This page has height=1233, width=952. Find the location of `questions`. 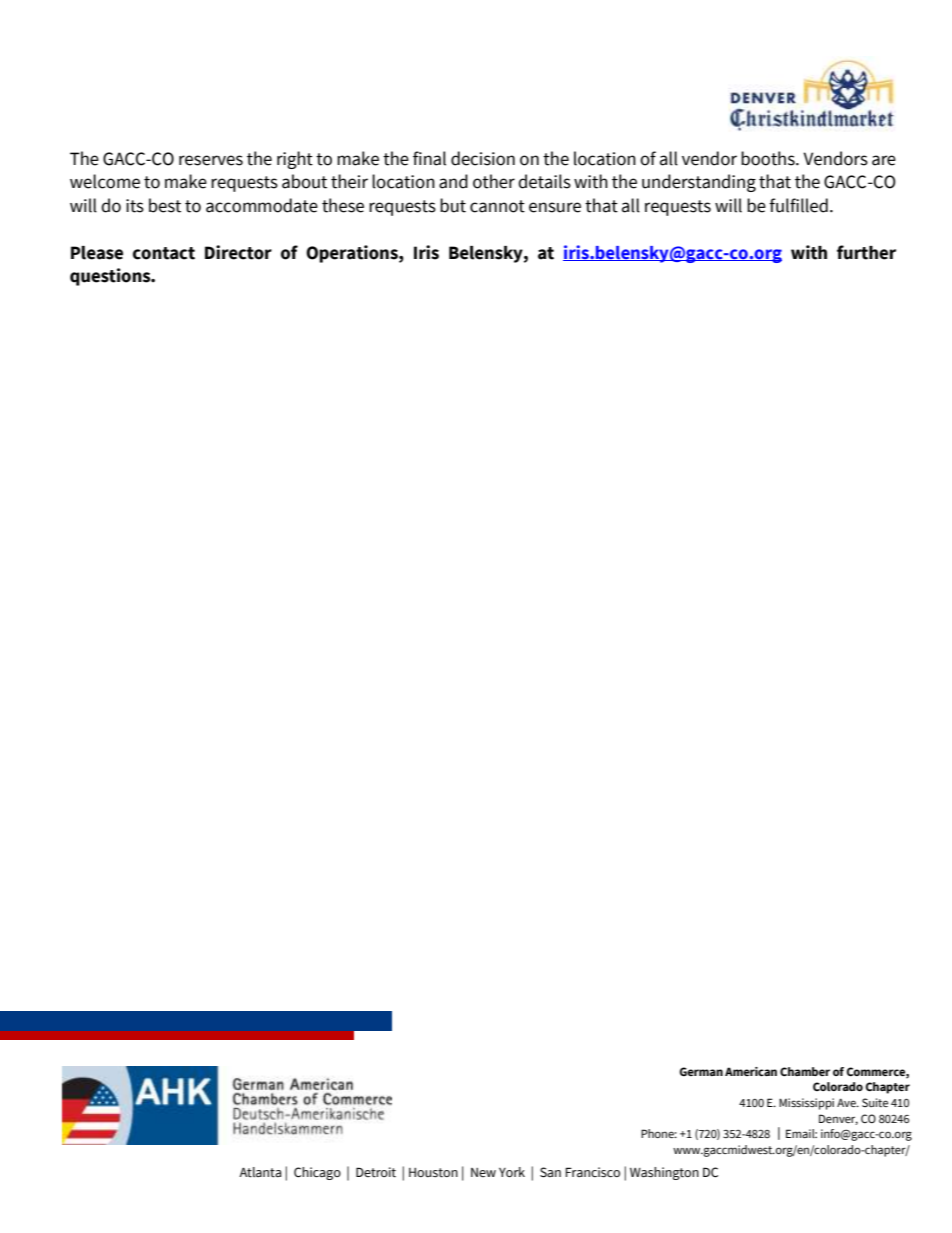

questions is located at coordinates (111, 277).
